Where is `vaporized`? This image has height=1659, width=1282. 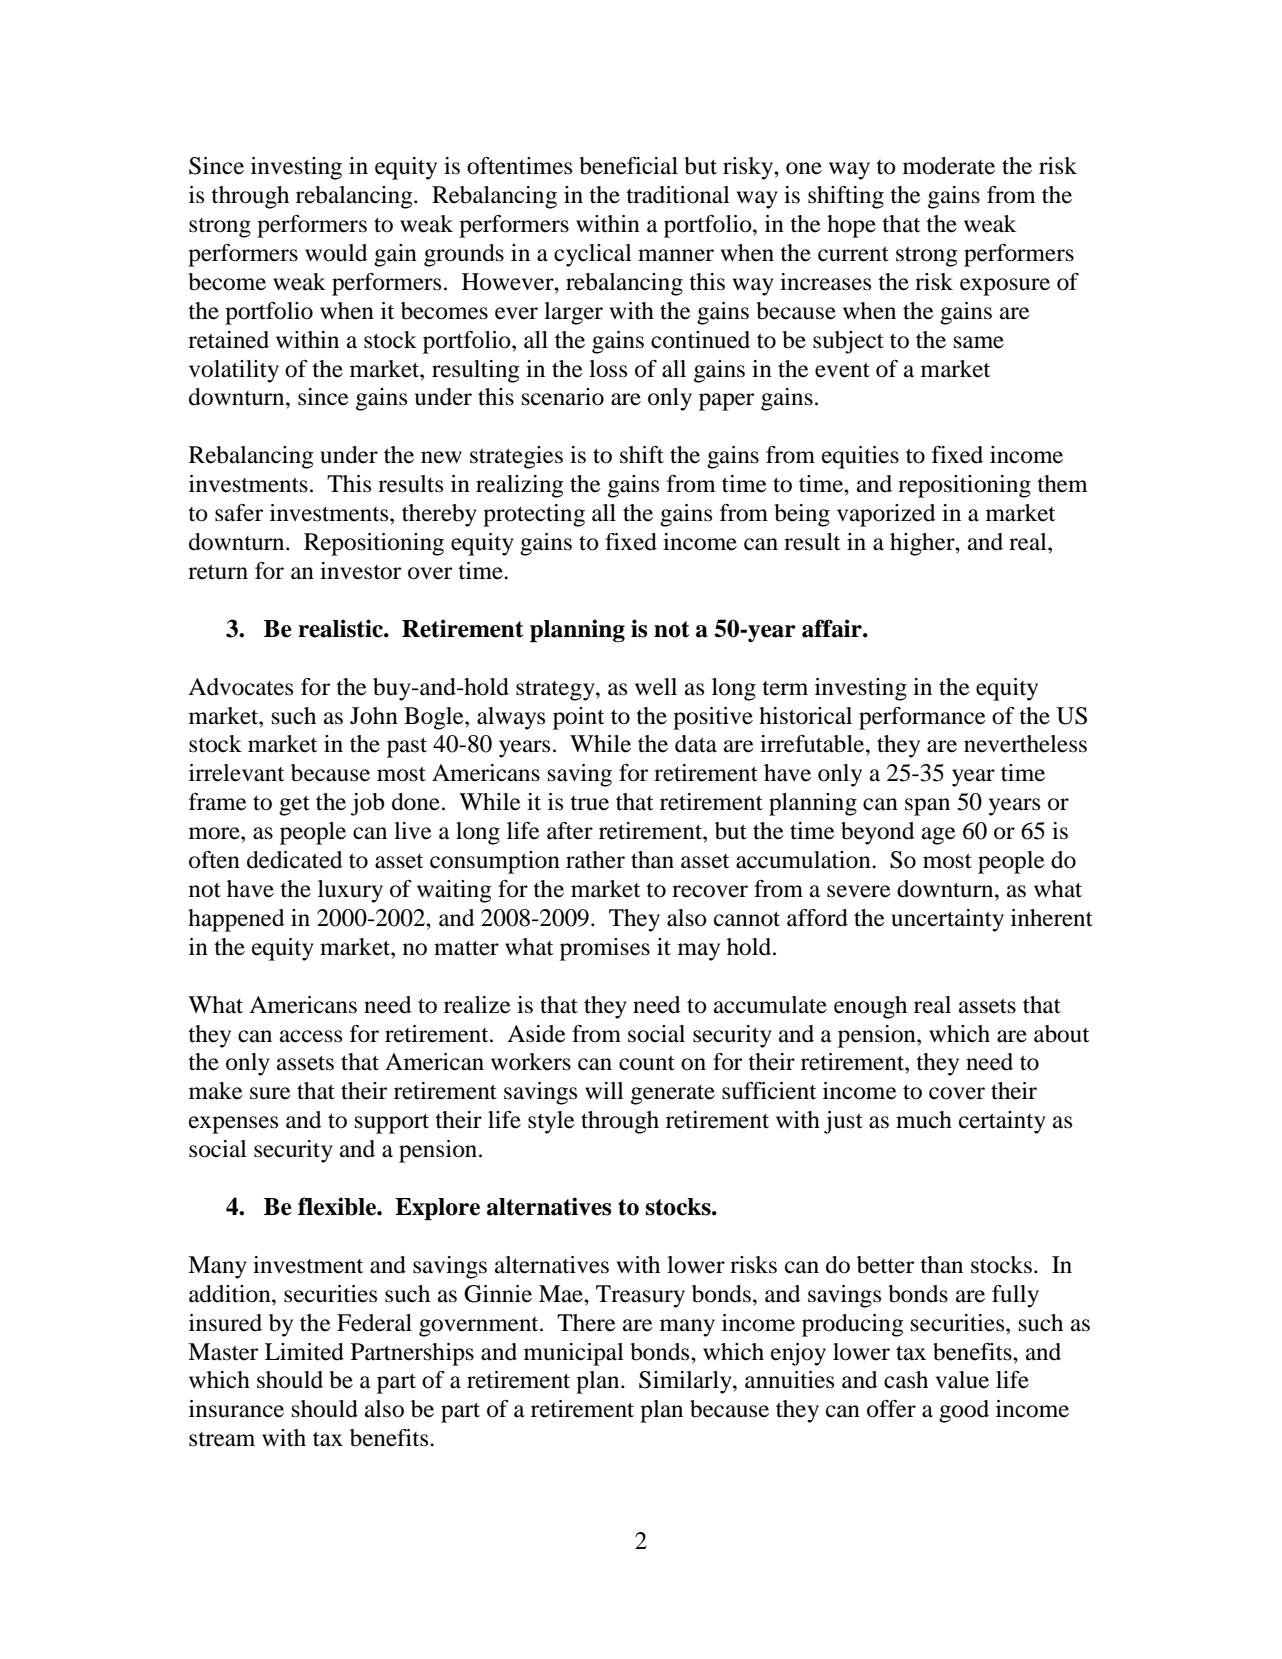 vaporized is located at coordinates (886, 515).
